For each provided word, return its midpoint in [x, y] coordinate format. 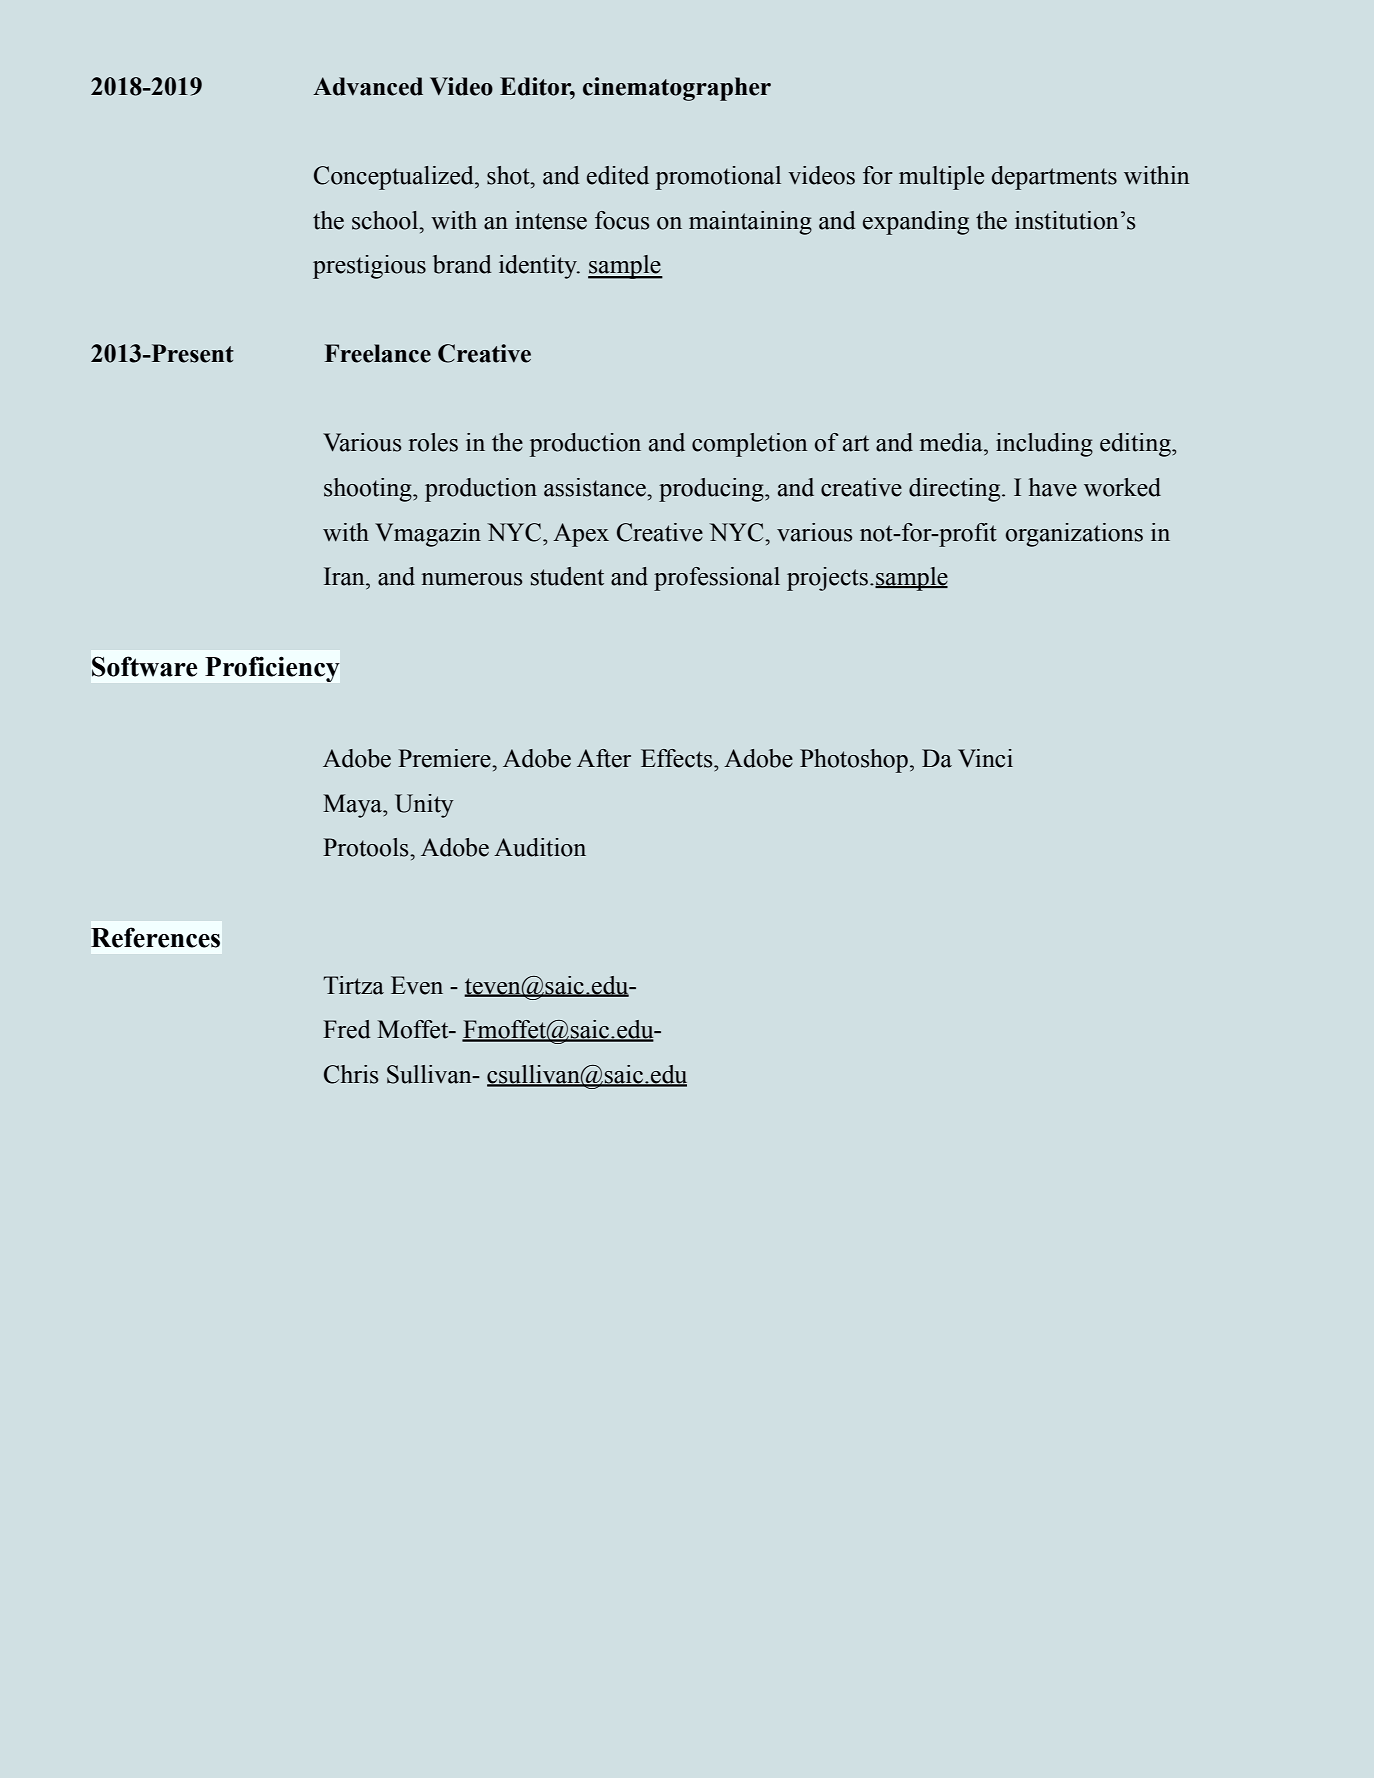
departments [1054, 178]
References [155, 937]
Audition [540, 847]
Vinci [985, 758]
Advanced [368, 86]
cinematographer [677, 89]
